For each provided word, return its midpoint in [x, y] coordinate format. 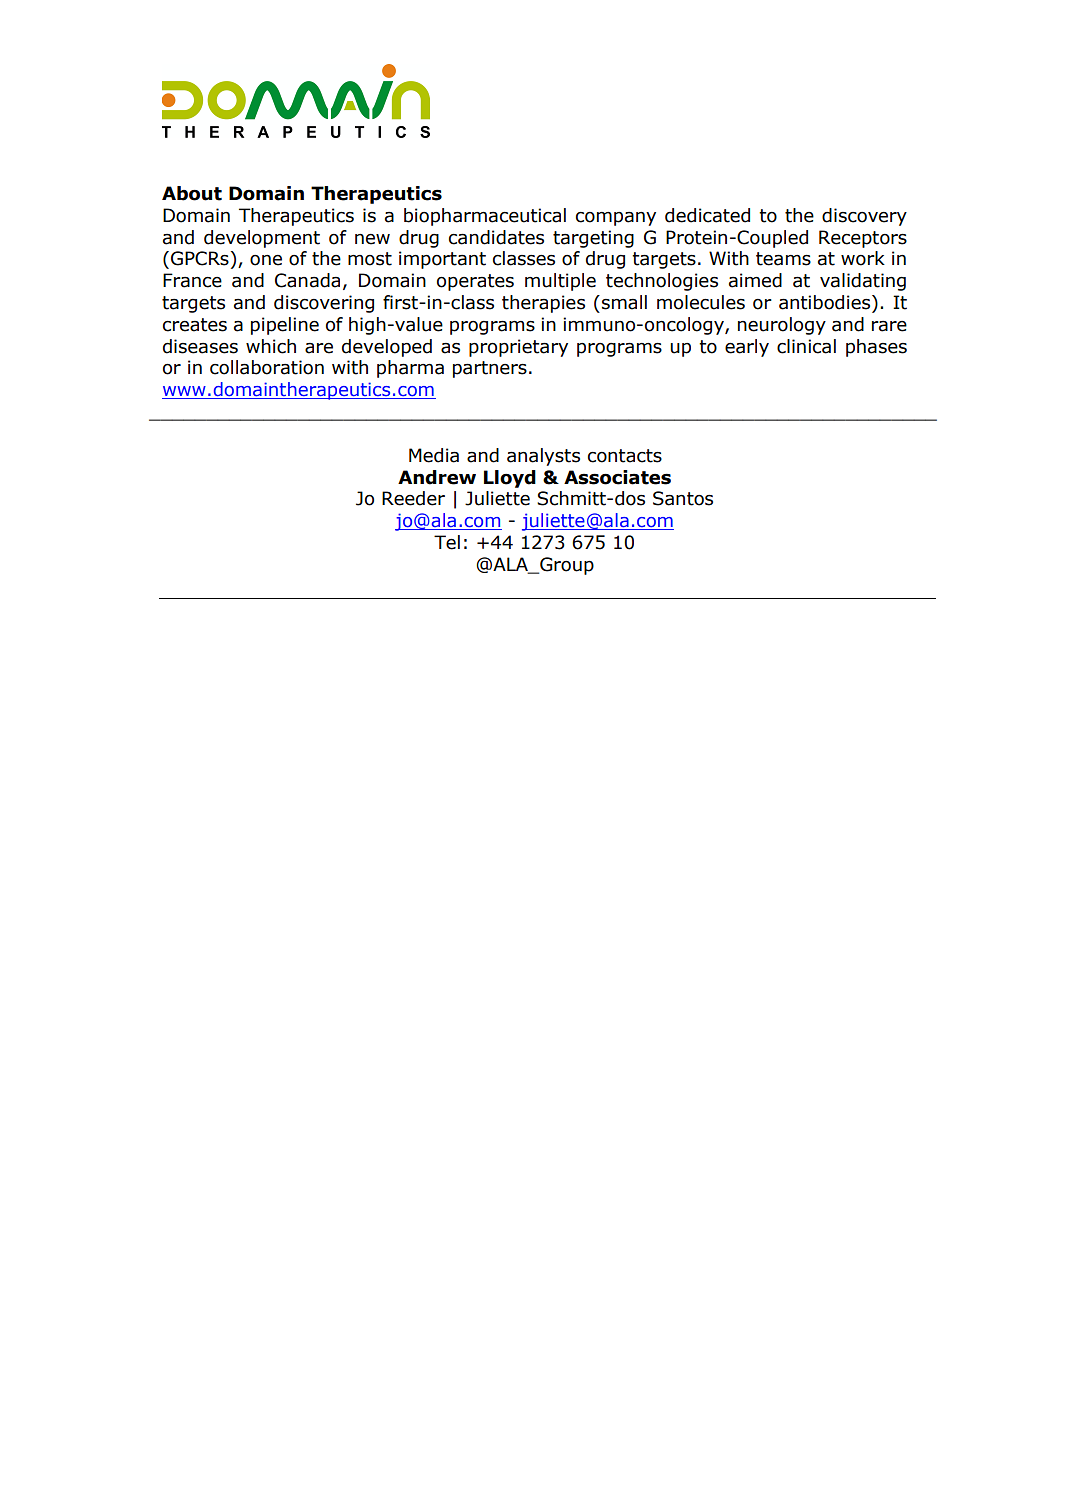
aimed [755, 280]
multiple [560, 282]
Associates [617, 477]
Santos [683, 498]
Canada [307, 280]
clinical [806, 346]
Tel [447, 542]
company [616, 219]
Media [434, 455]
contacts [625, 456]
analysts [543, 457]
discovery [864, 217]
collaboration [267, 367]
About [192, 193]
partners [490, 369]
